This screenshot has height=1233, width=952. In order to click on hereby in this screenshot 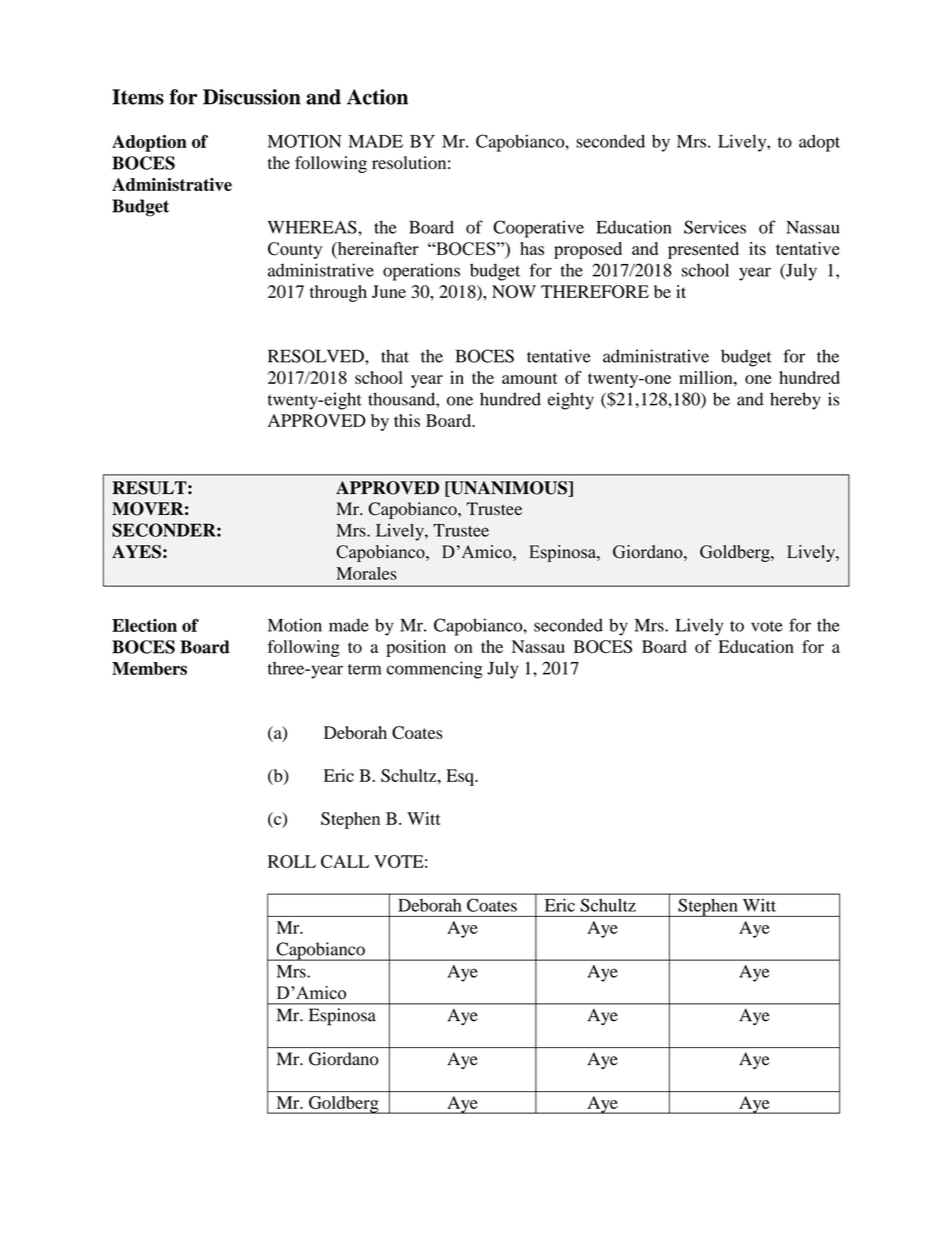, I will do `click(795, 401)`.
